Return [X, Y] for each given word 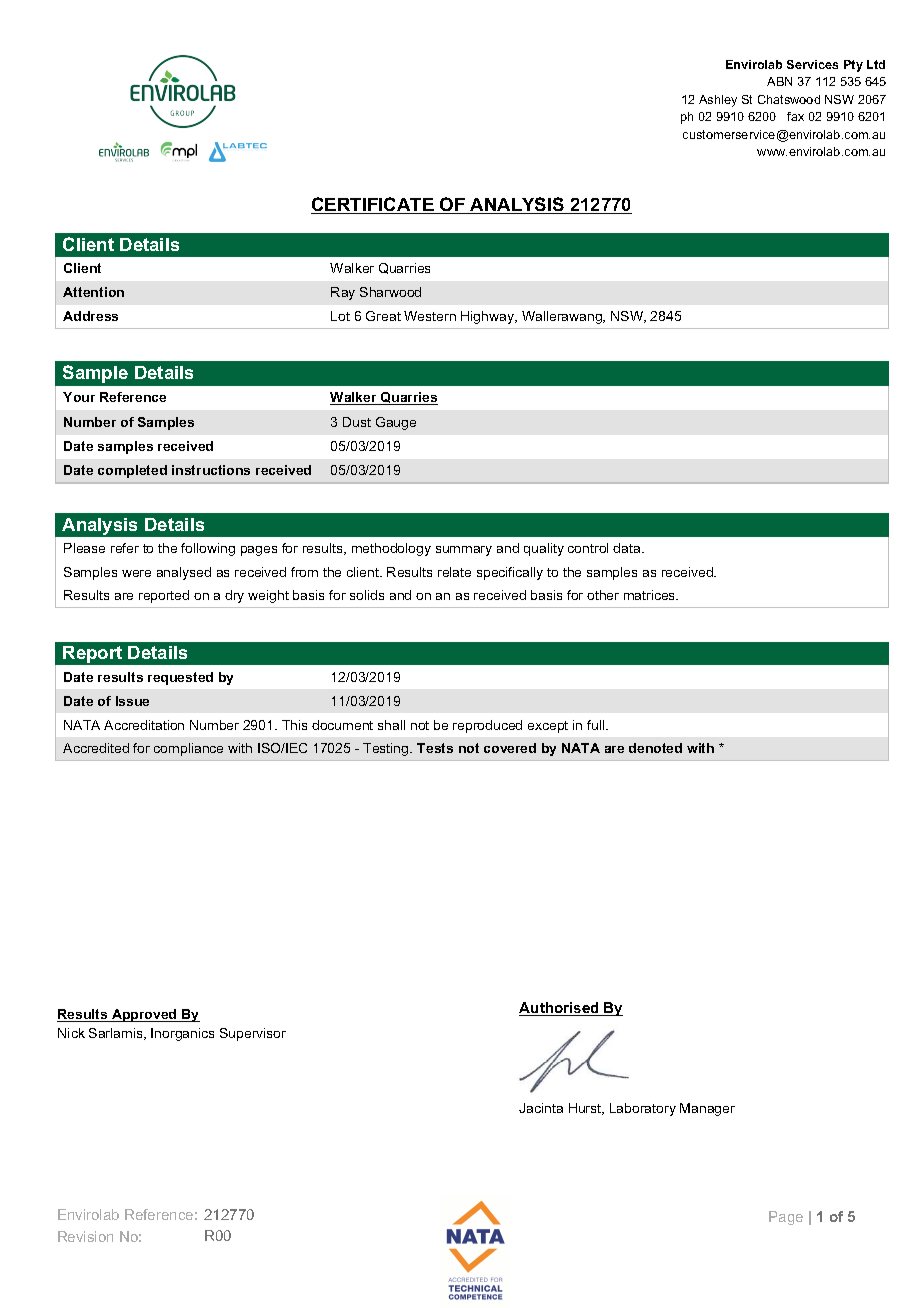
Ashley [718, 101]
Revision [85, 1236]
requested [180, 678]
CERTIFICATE [373, 205]
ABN [779, 81]
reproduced [487, 726]
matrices [650, 595]
